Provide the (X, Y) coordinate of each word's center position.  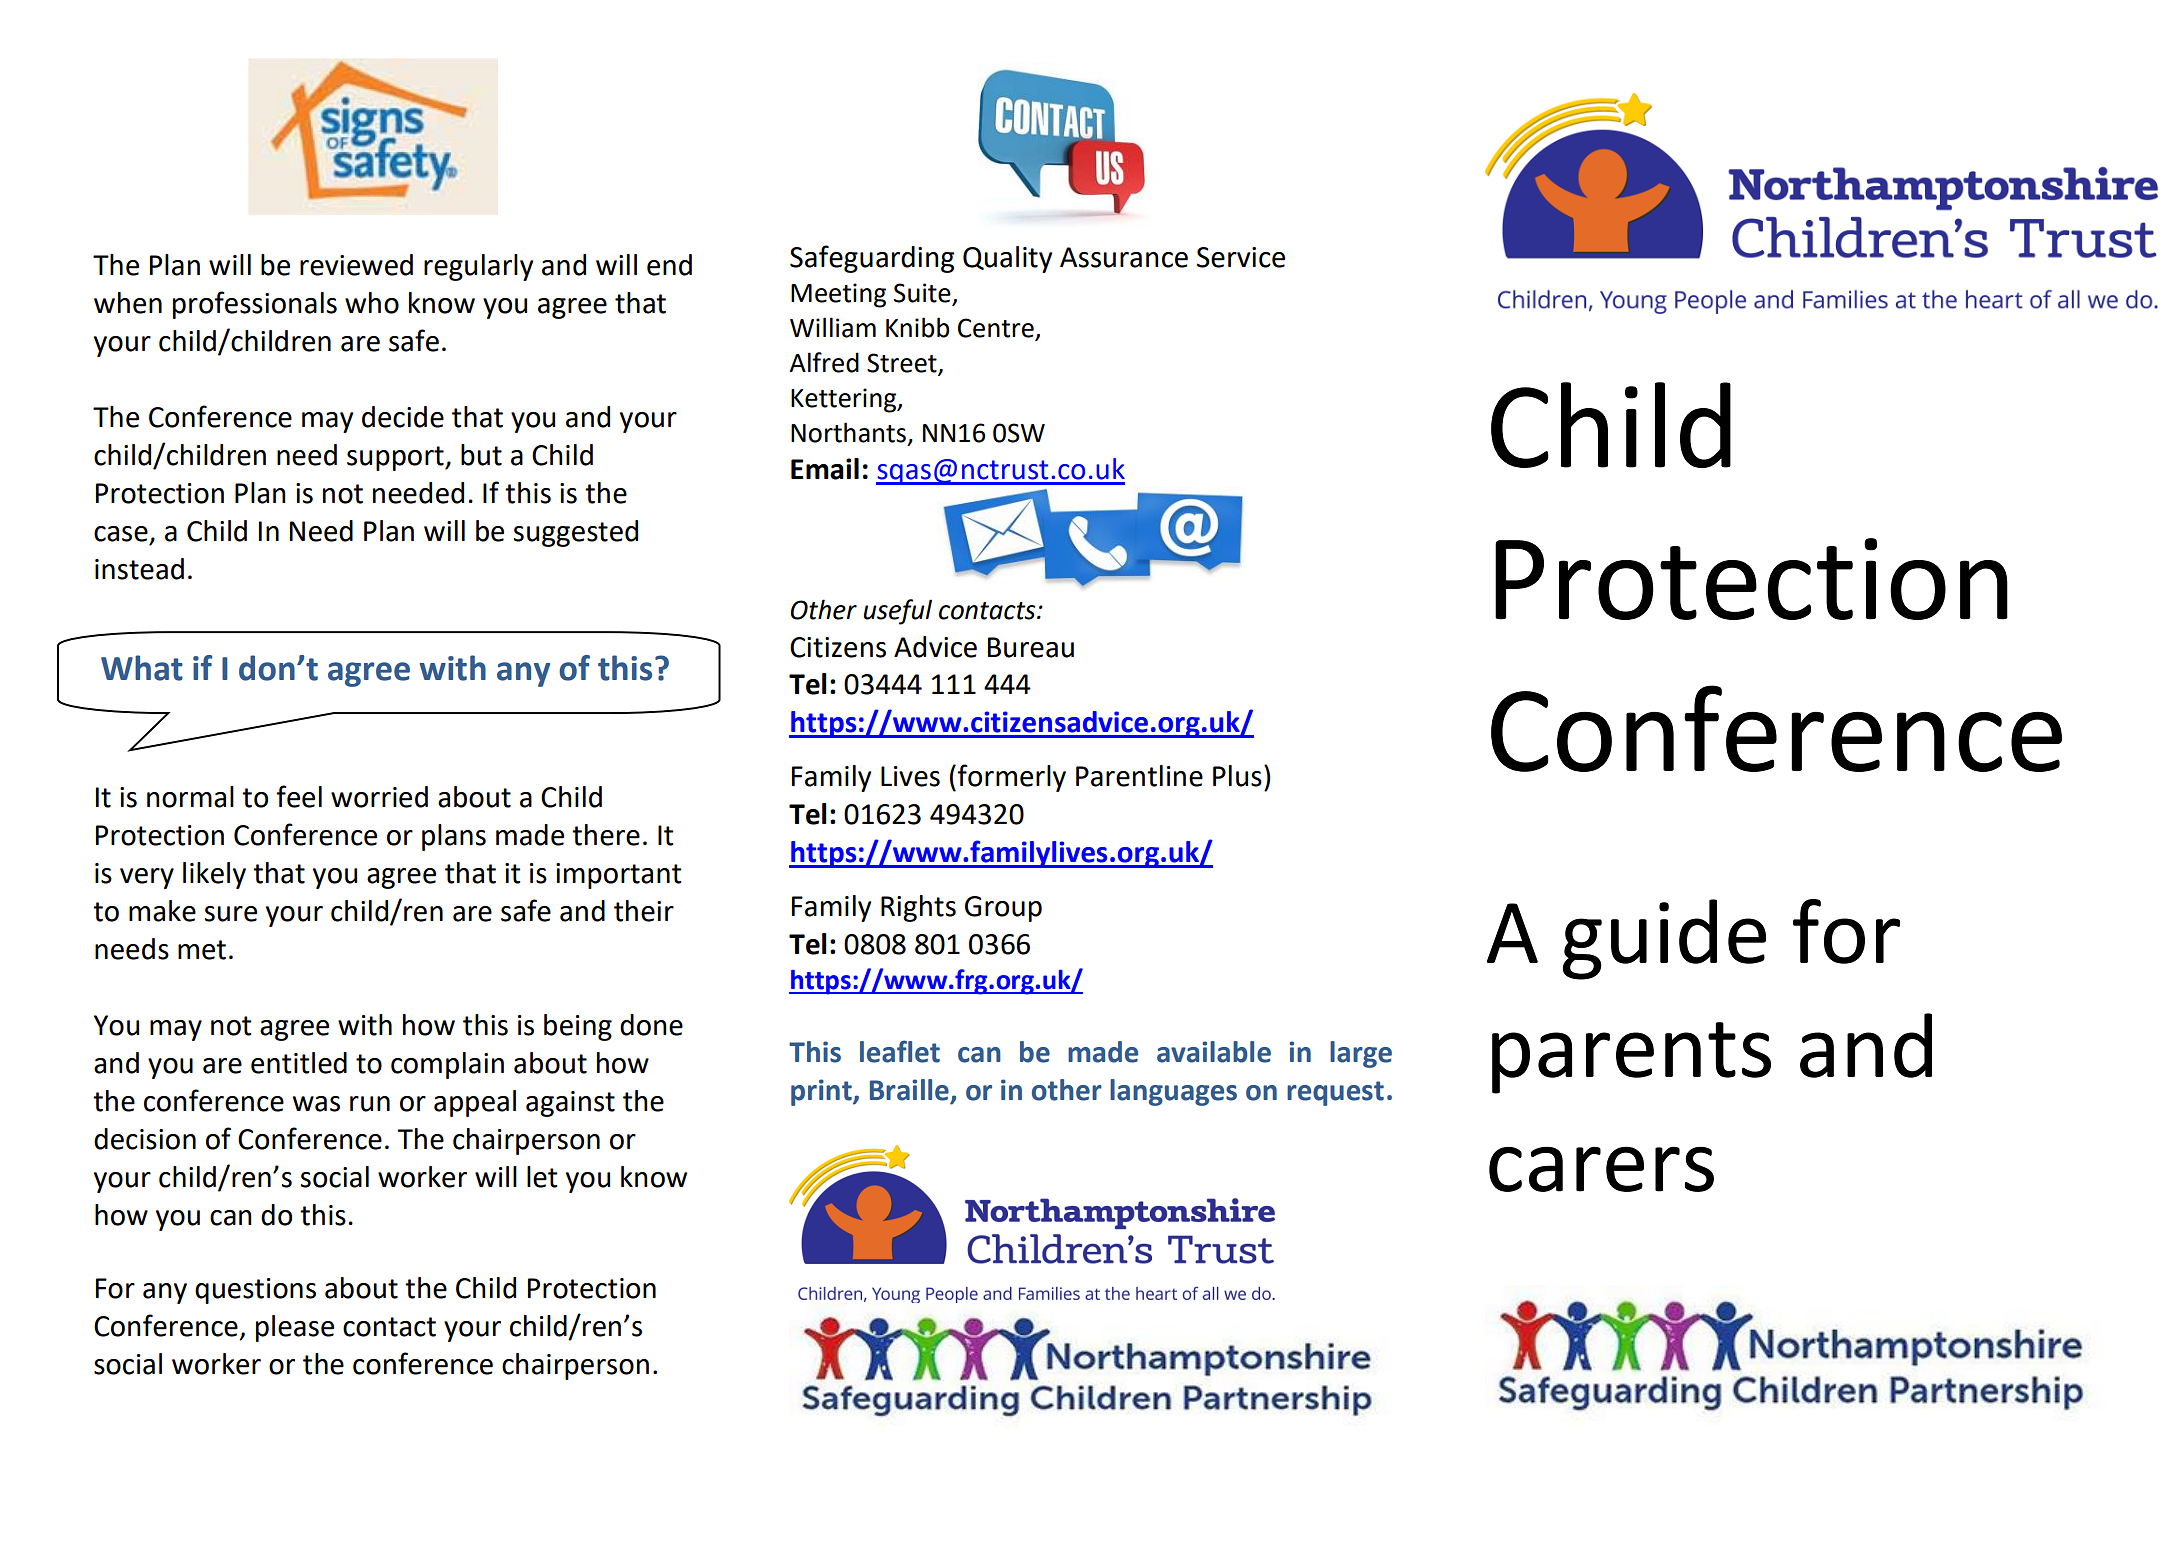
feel (299, 796)
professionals (255, 305)
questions (255, 1291)
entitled (299, 1063)
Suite (923, 294)
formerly (1011, 778)
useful (897, 612)
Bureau (1031, 647)
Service (1241, 257)
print (822, 1092)
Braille (909, 1090)
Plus (1237, 776)
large (1361, 1054)
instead (139, 569)
